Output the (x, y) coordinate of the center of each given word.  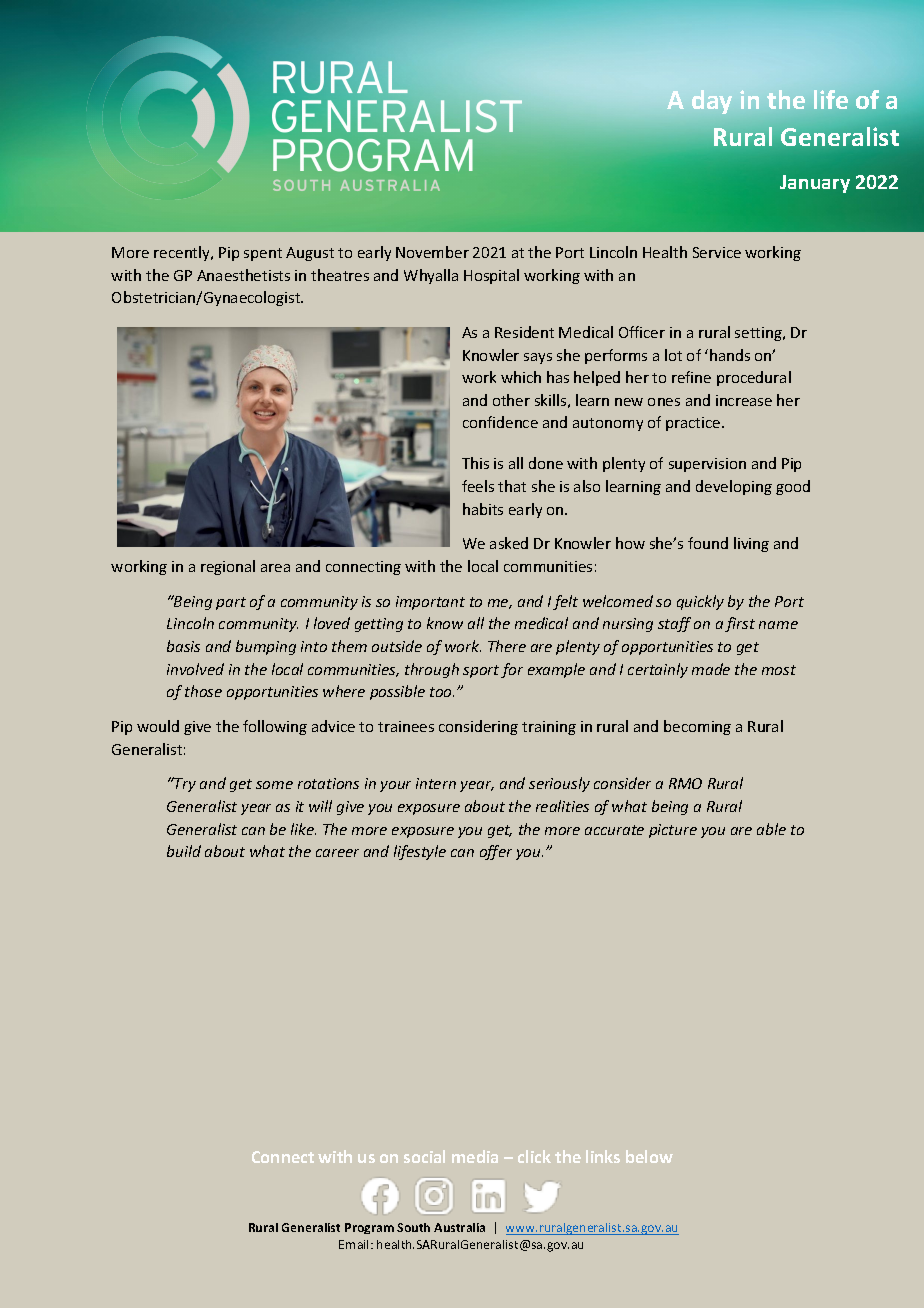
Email (355, 1244)
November (432, 252)
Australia (459, 1227)
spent (263, 254)
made (711, 669)
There (507, 646)
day (712, 102)
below (649, 1156)
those (203, 691)
